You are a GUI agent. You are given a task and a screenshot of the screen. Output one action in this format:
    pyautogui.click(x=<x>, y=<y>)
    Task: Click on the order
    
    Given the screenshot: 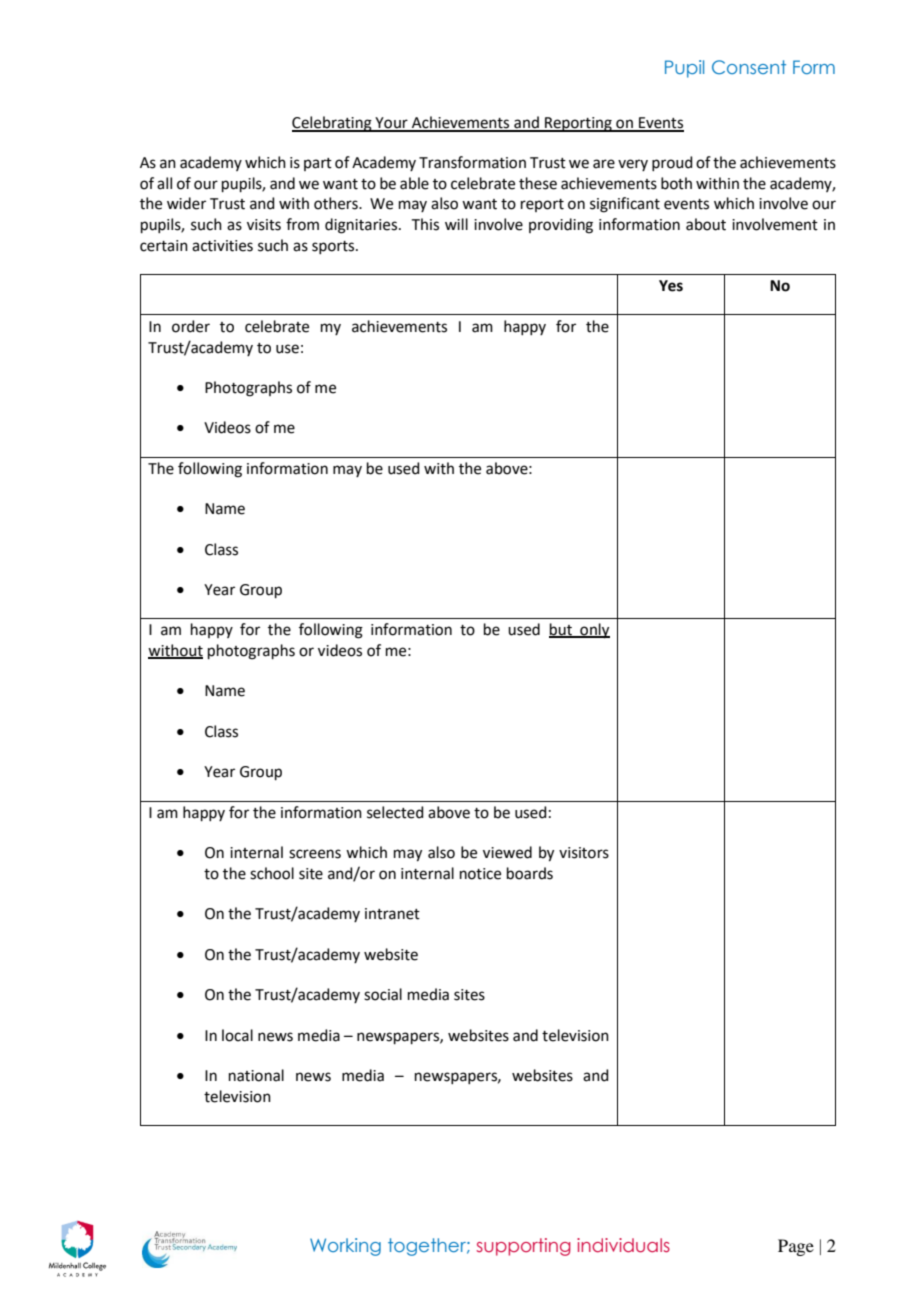 What is the action you would take?
    pyautogui.click(x=191, y=326)
